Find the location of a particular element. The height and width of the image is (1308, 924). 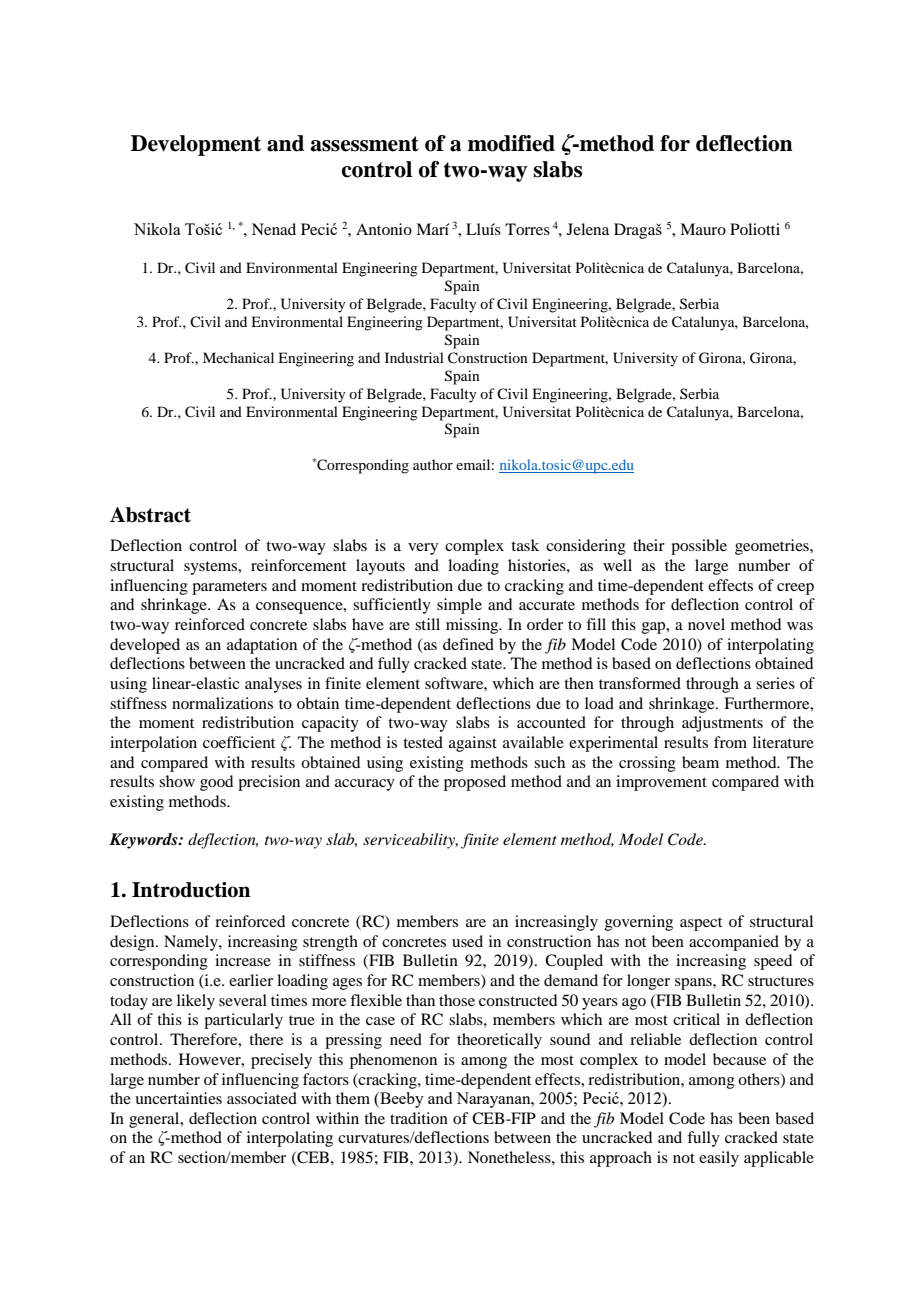

good is located at coordinates (216, 783).
